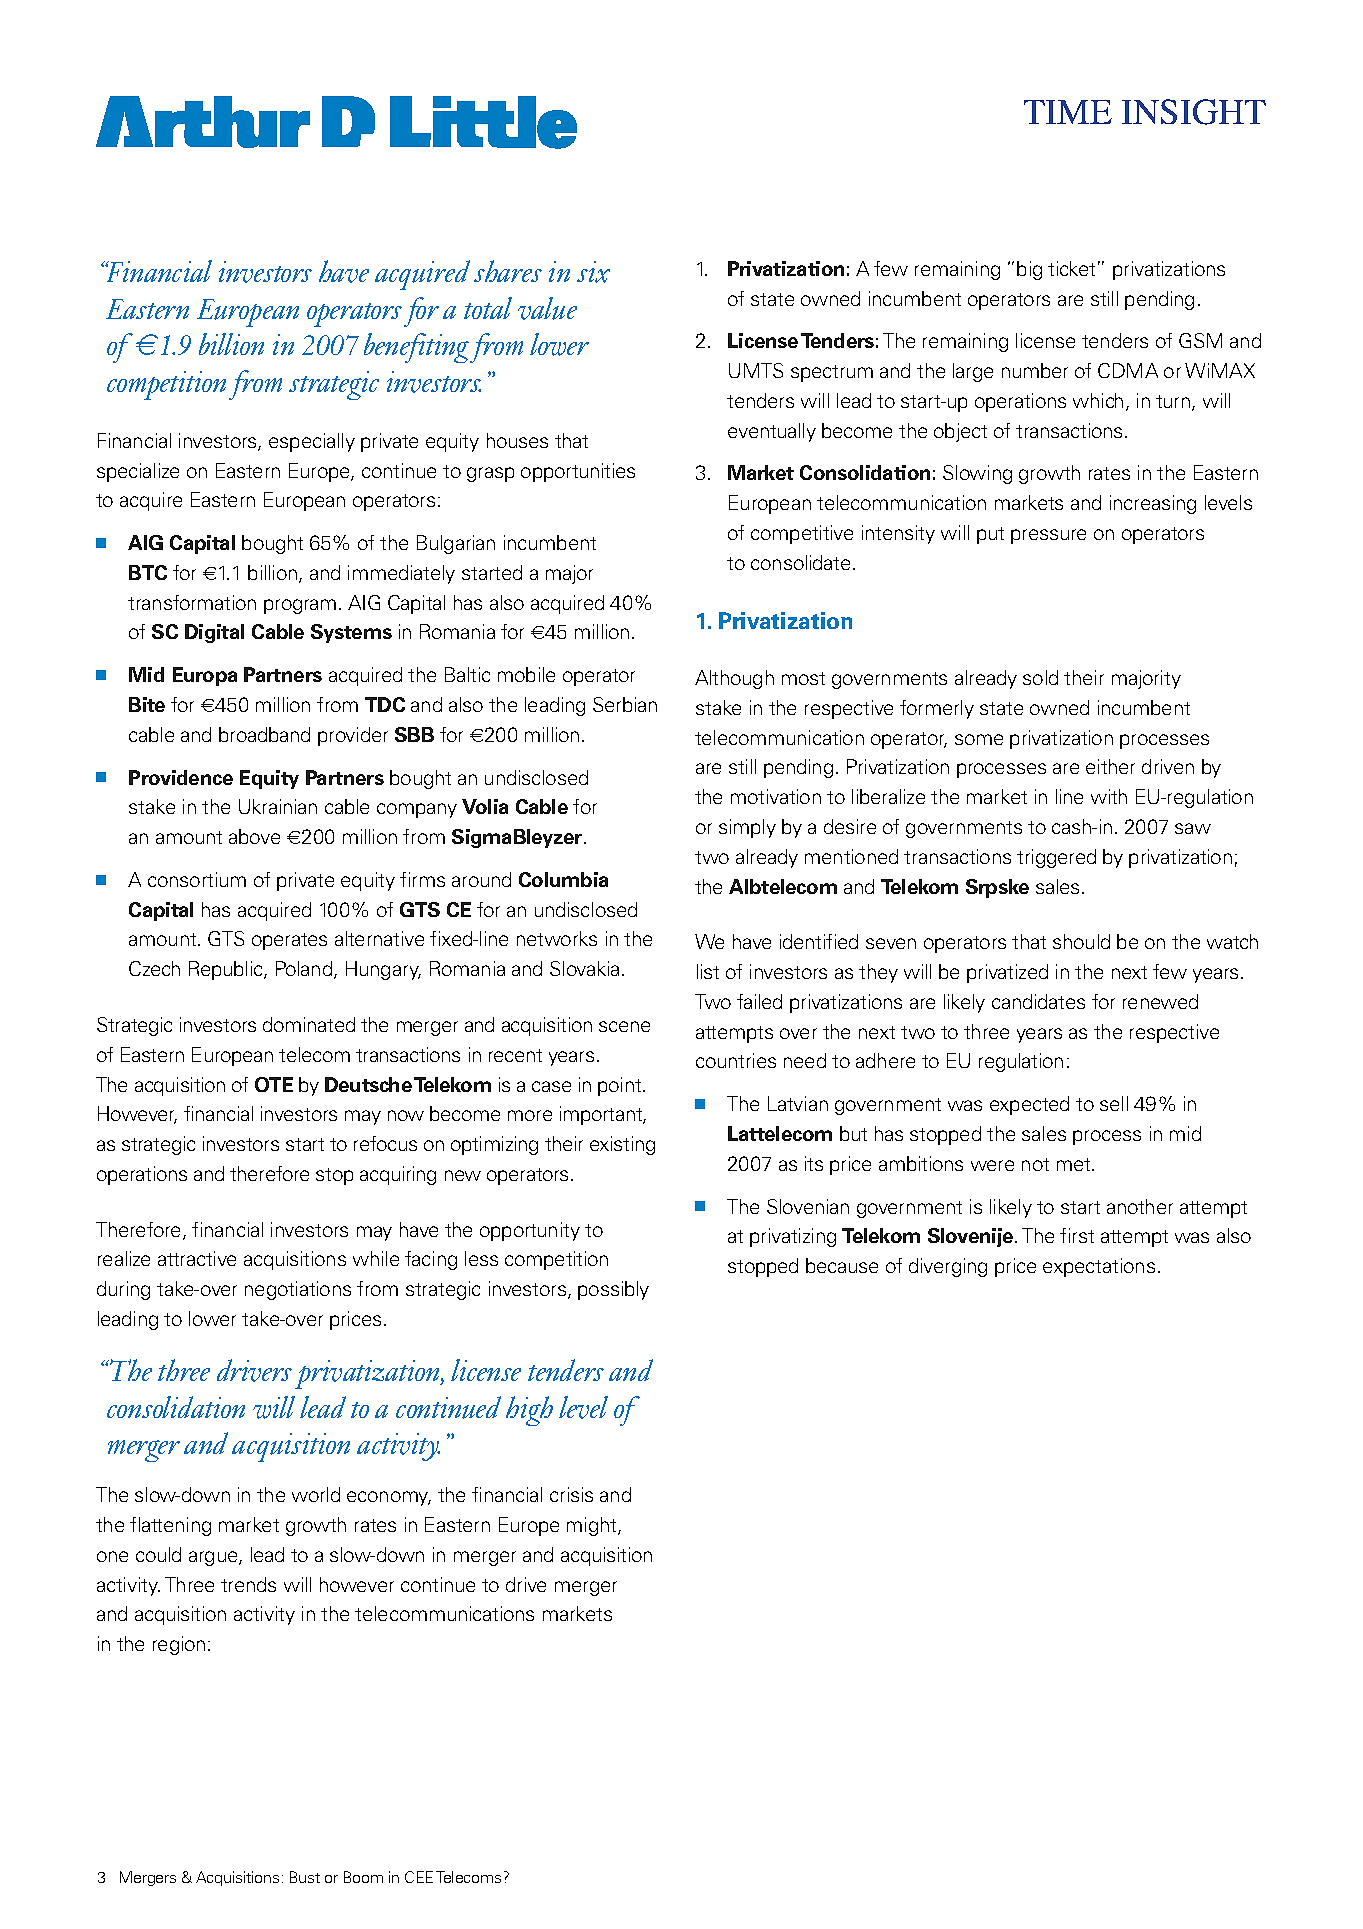 The height and width of the document is (1929, 1363). What do you see at coordinates (593, 1526) in the document?
I see `might` at bounding box center [593, 1526].
